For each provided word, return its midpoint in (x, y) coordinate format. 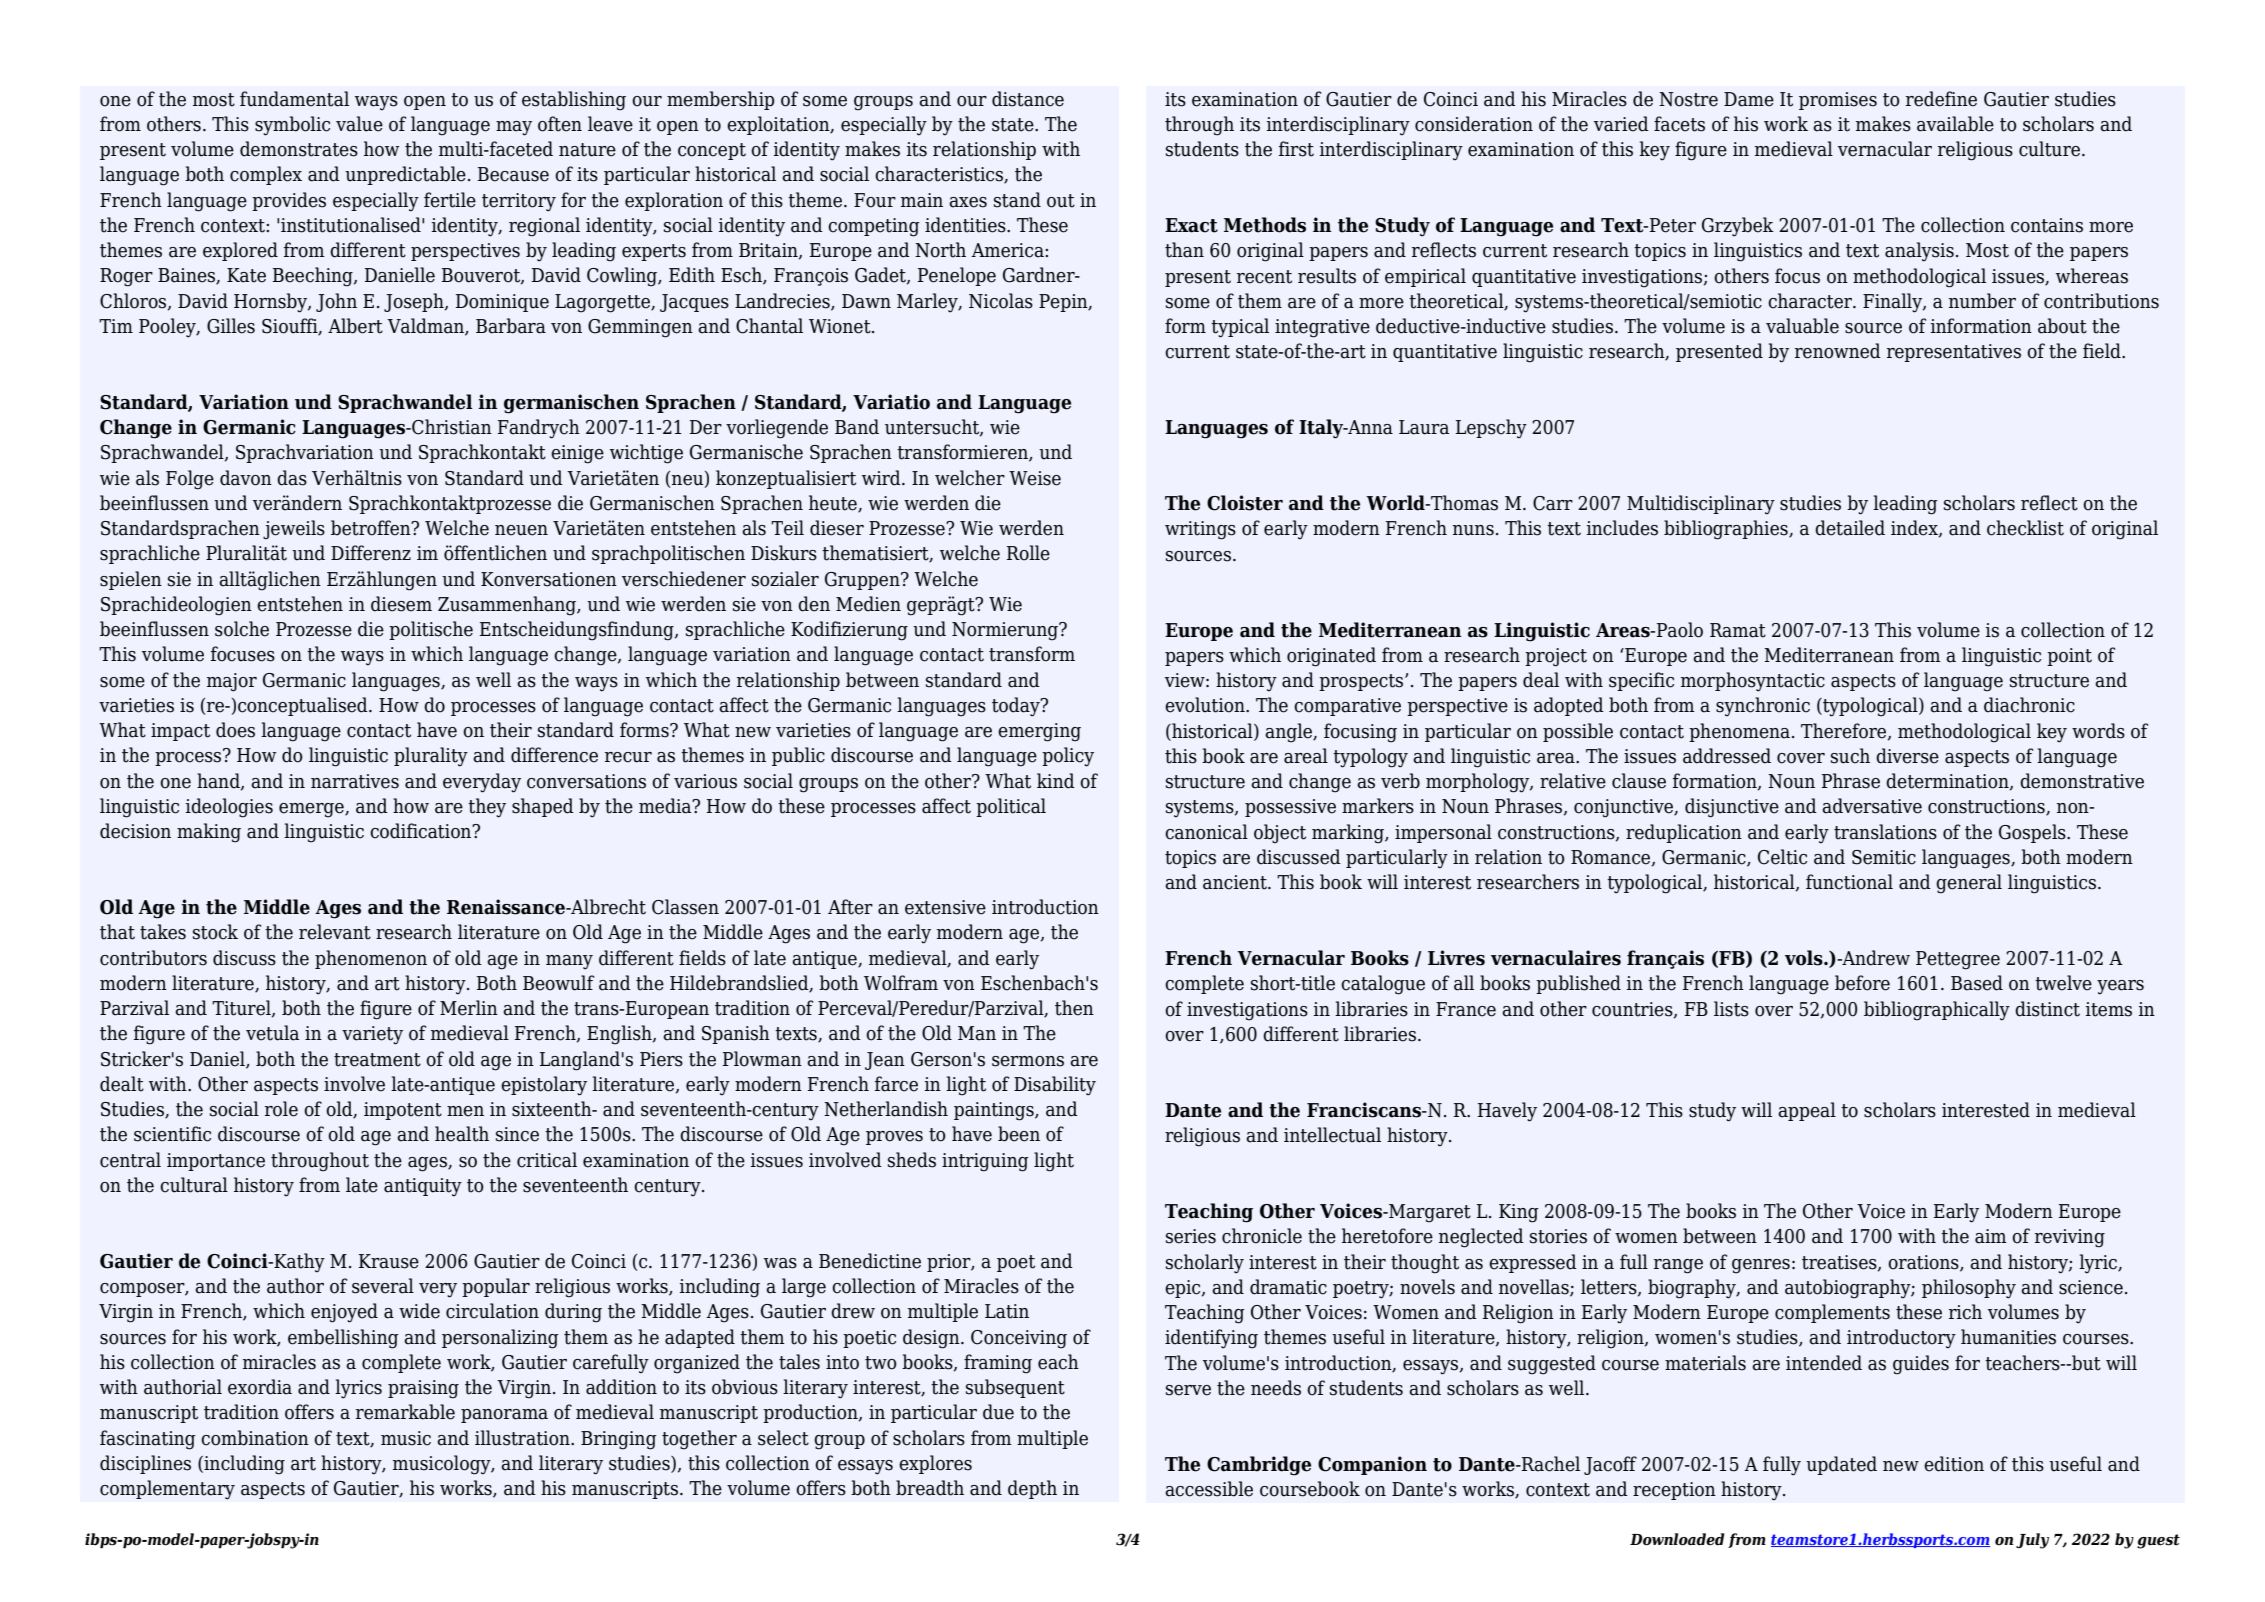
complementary (167, 1490)
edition (1954, 1464)
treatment (377, 1060)
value (359, 124)
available (1955, 124)
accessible (1209, 1489)
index (1915, 529)
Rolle (1028, 553)
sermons (1028, 1061)
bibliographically (1937, 1011)
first (1296, 149)
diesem (401, 604)
